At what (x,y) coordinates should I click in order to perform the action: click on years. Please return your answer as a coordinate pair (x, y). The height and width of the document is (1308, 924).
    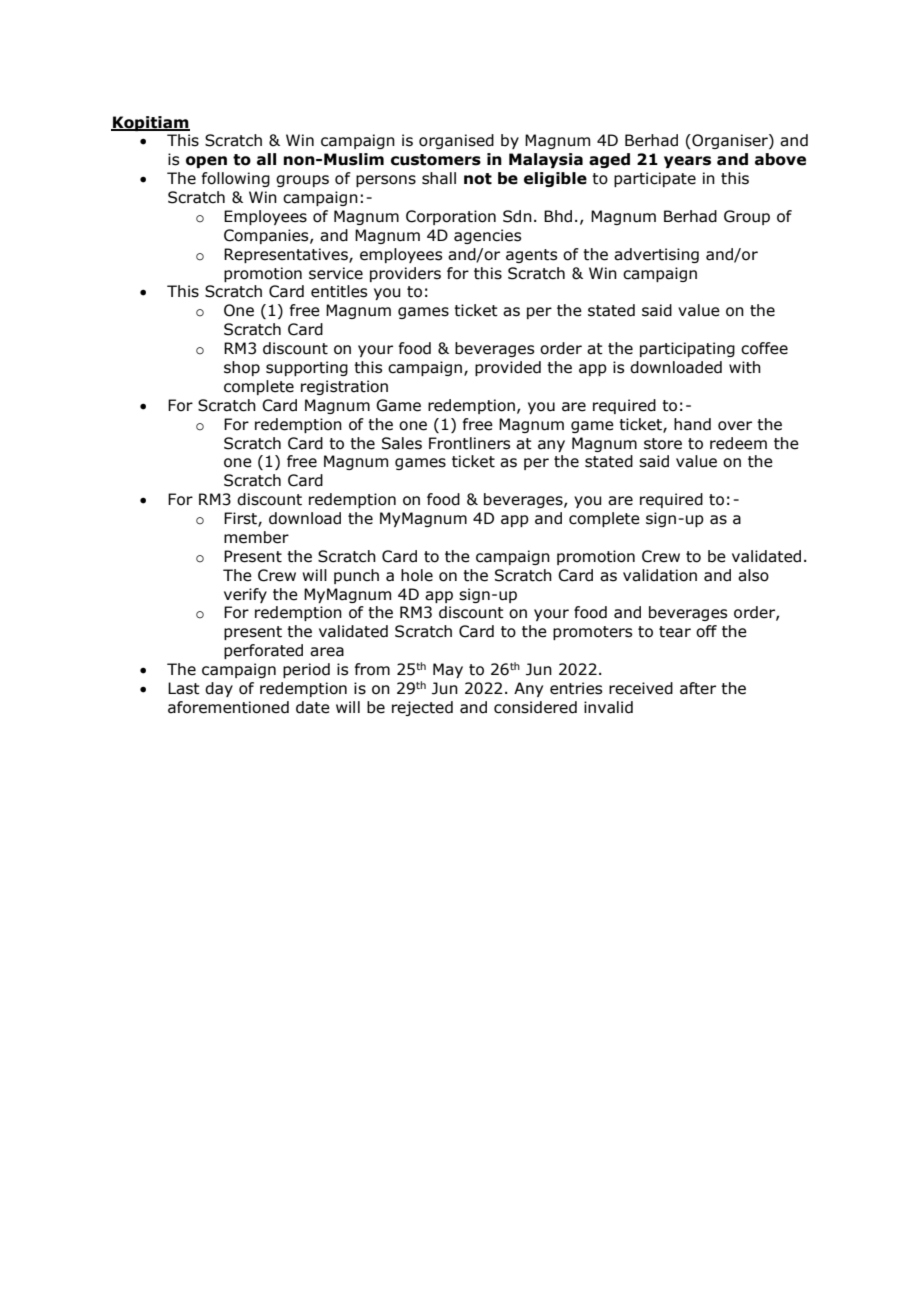
    Looking at the image, I should click on (687, 162).
